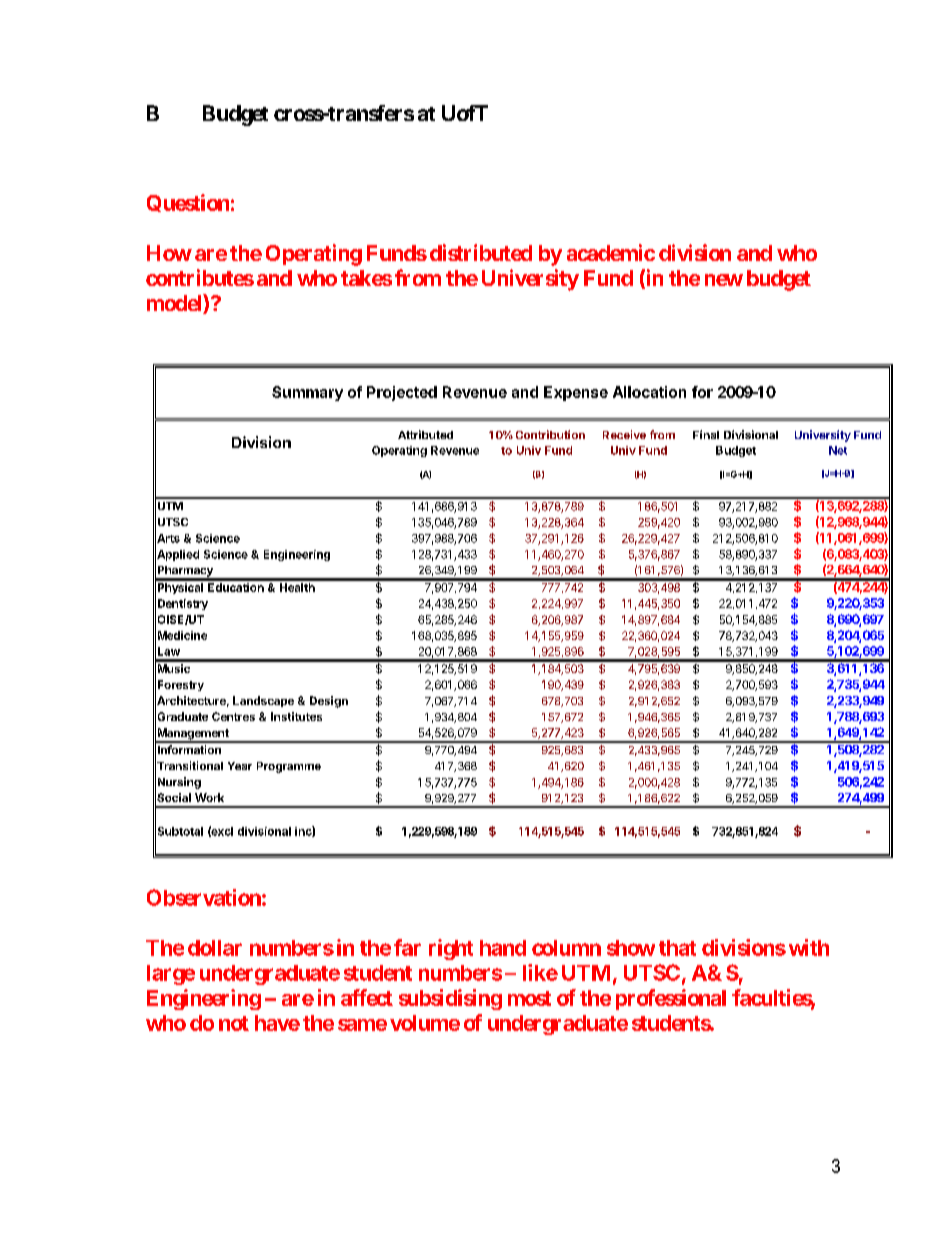  Describe the element at coordinates (209, 797) in the screenshot. I see `Work` at that location.
